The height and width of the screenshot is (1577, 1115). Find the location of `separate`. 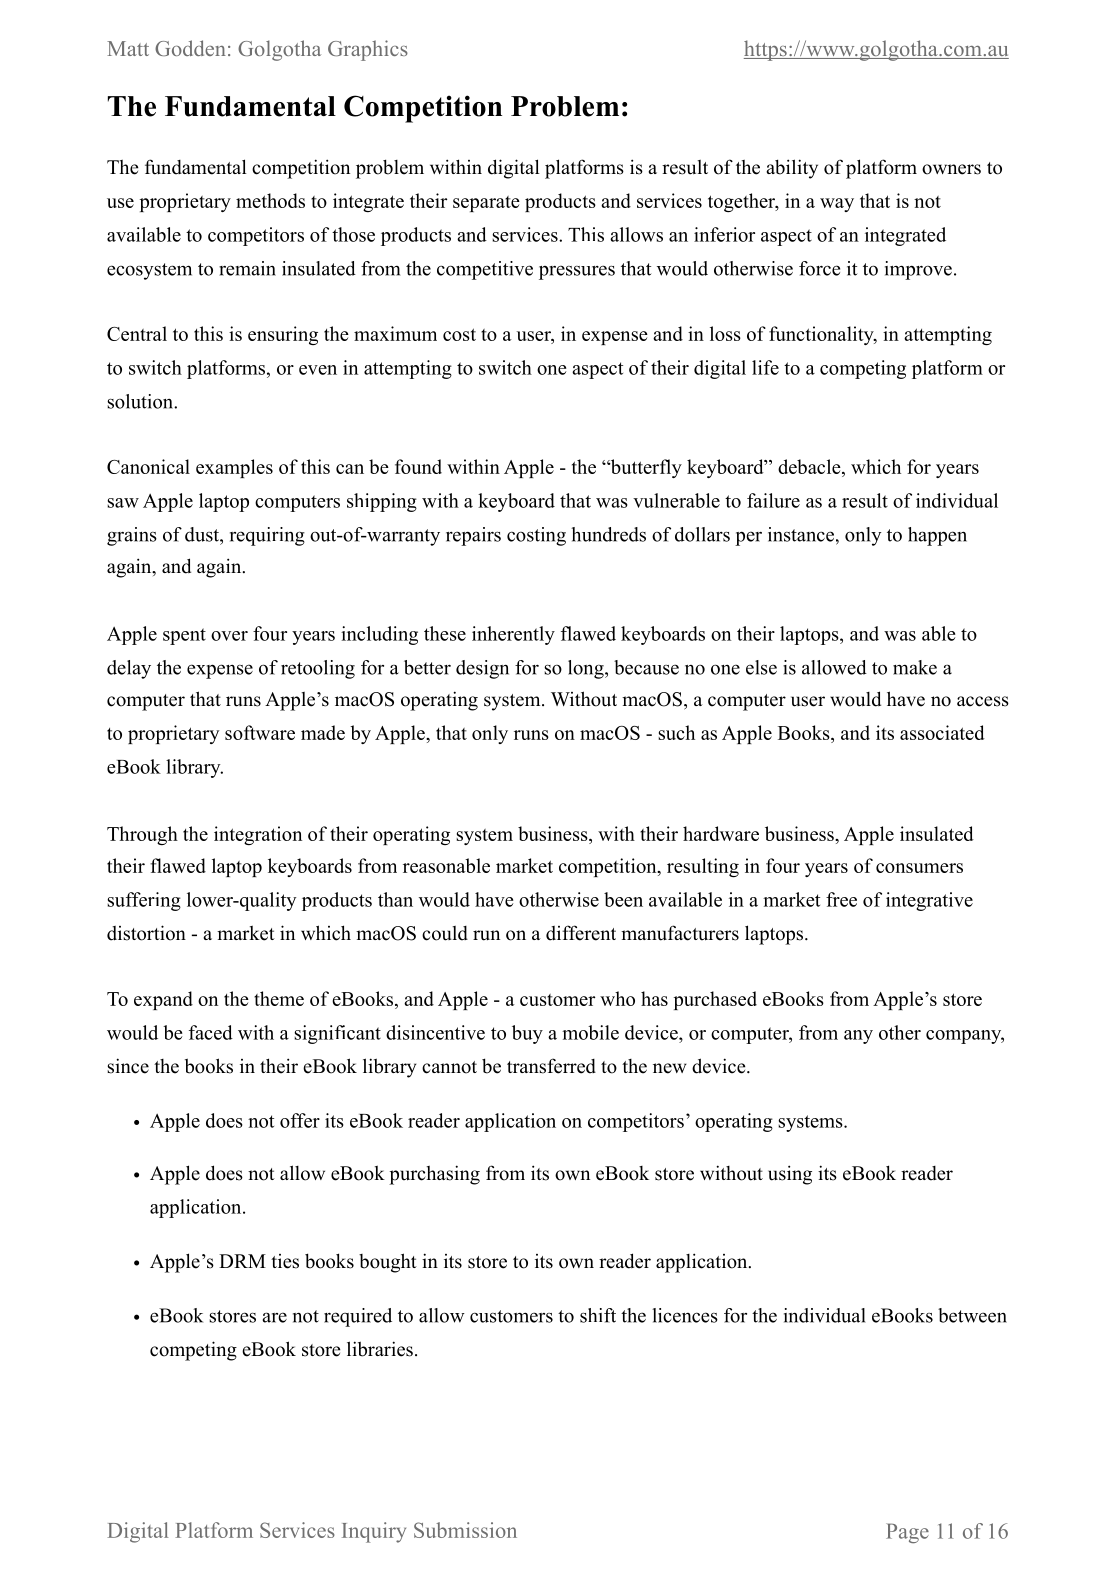

separate is located at coordinates (486, 204).
